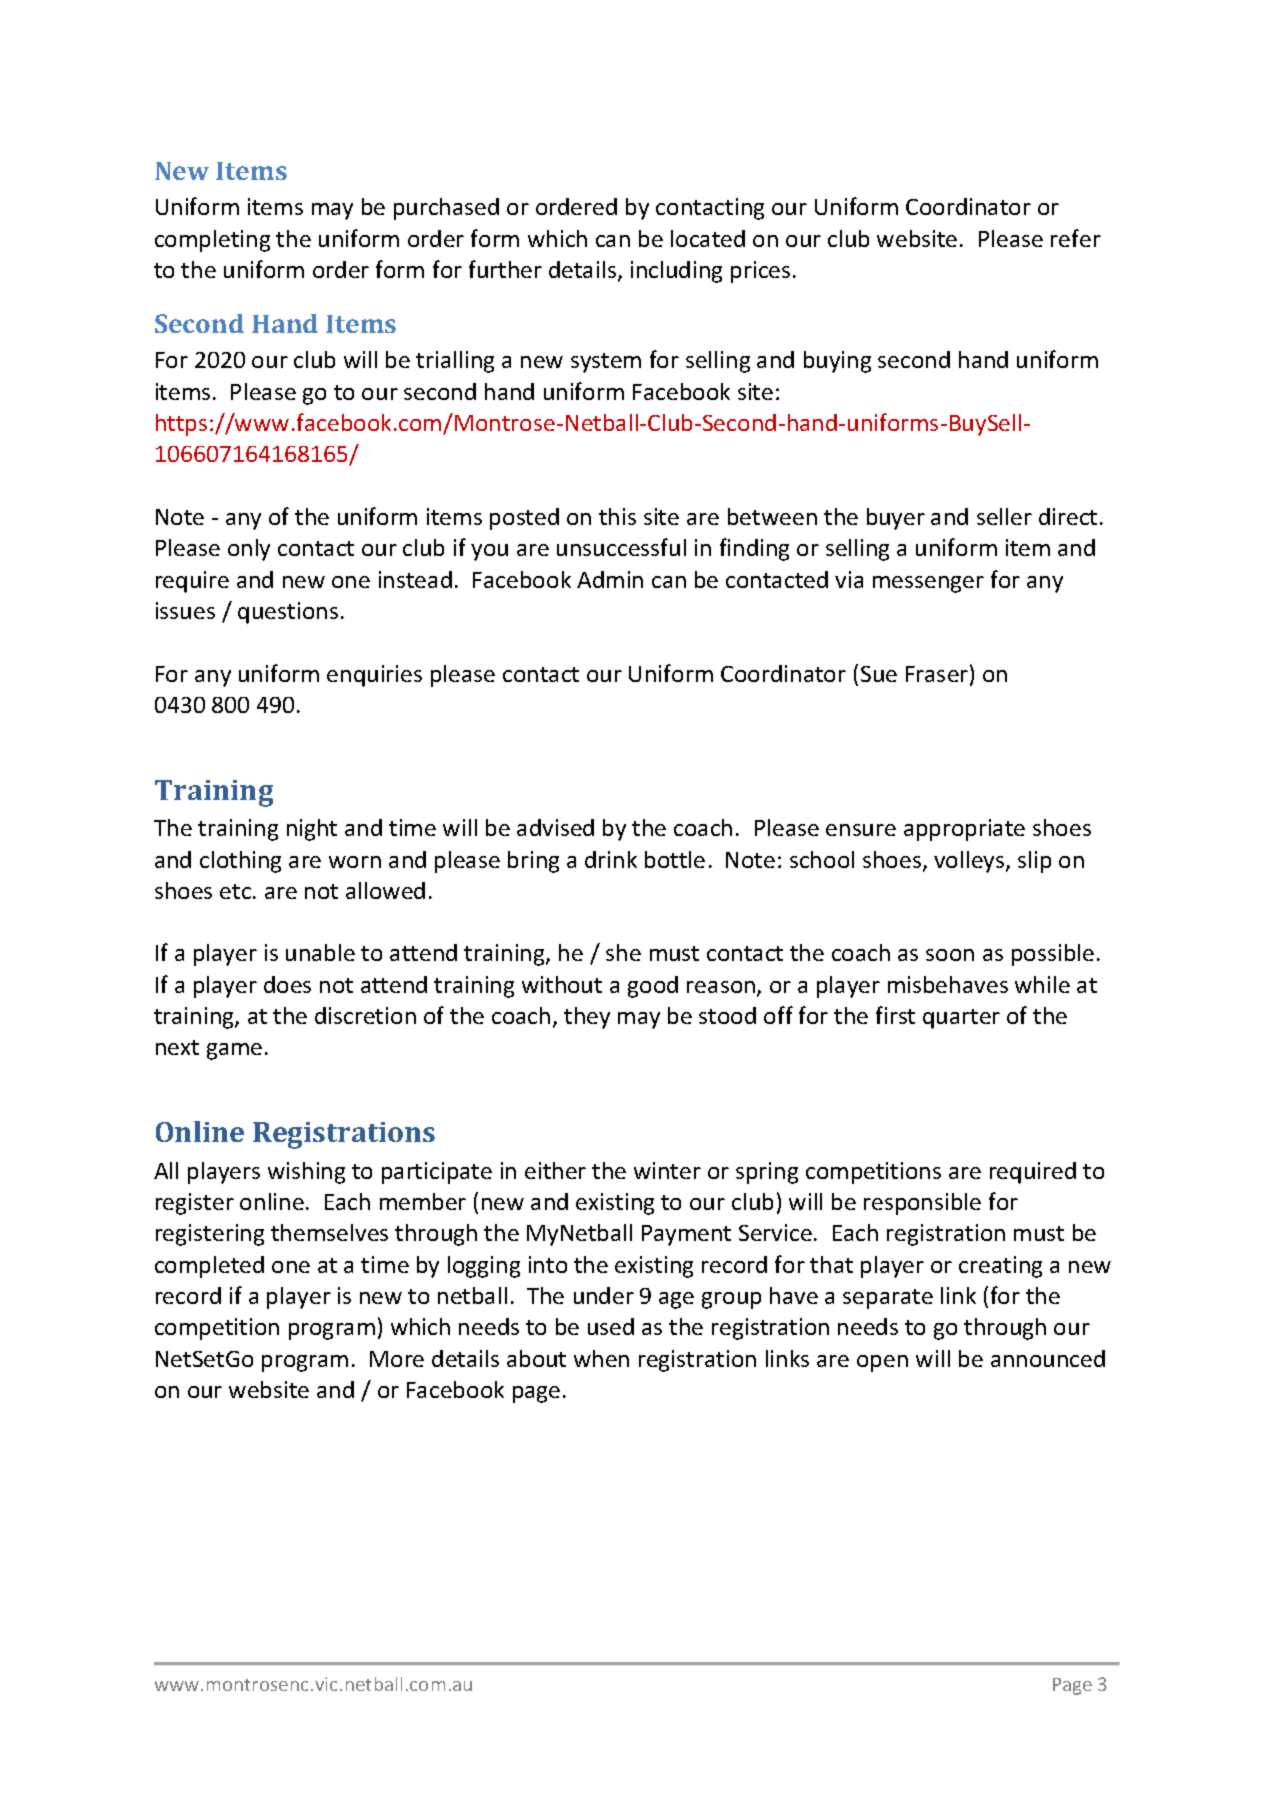 The width and height of the screenshot is (1273, 1801). Describe the element at coordinates (1048, 1358) in the screenshot. I see `announced` at that location.
